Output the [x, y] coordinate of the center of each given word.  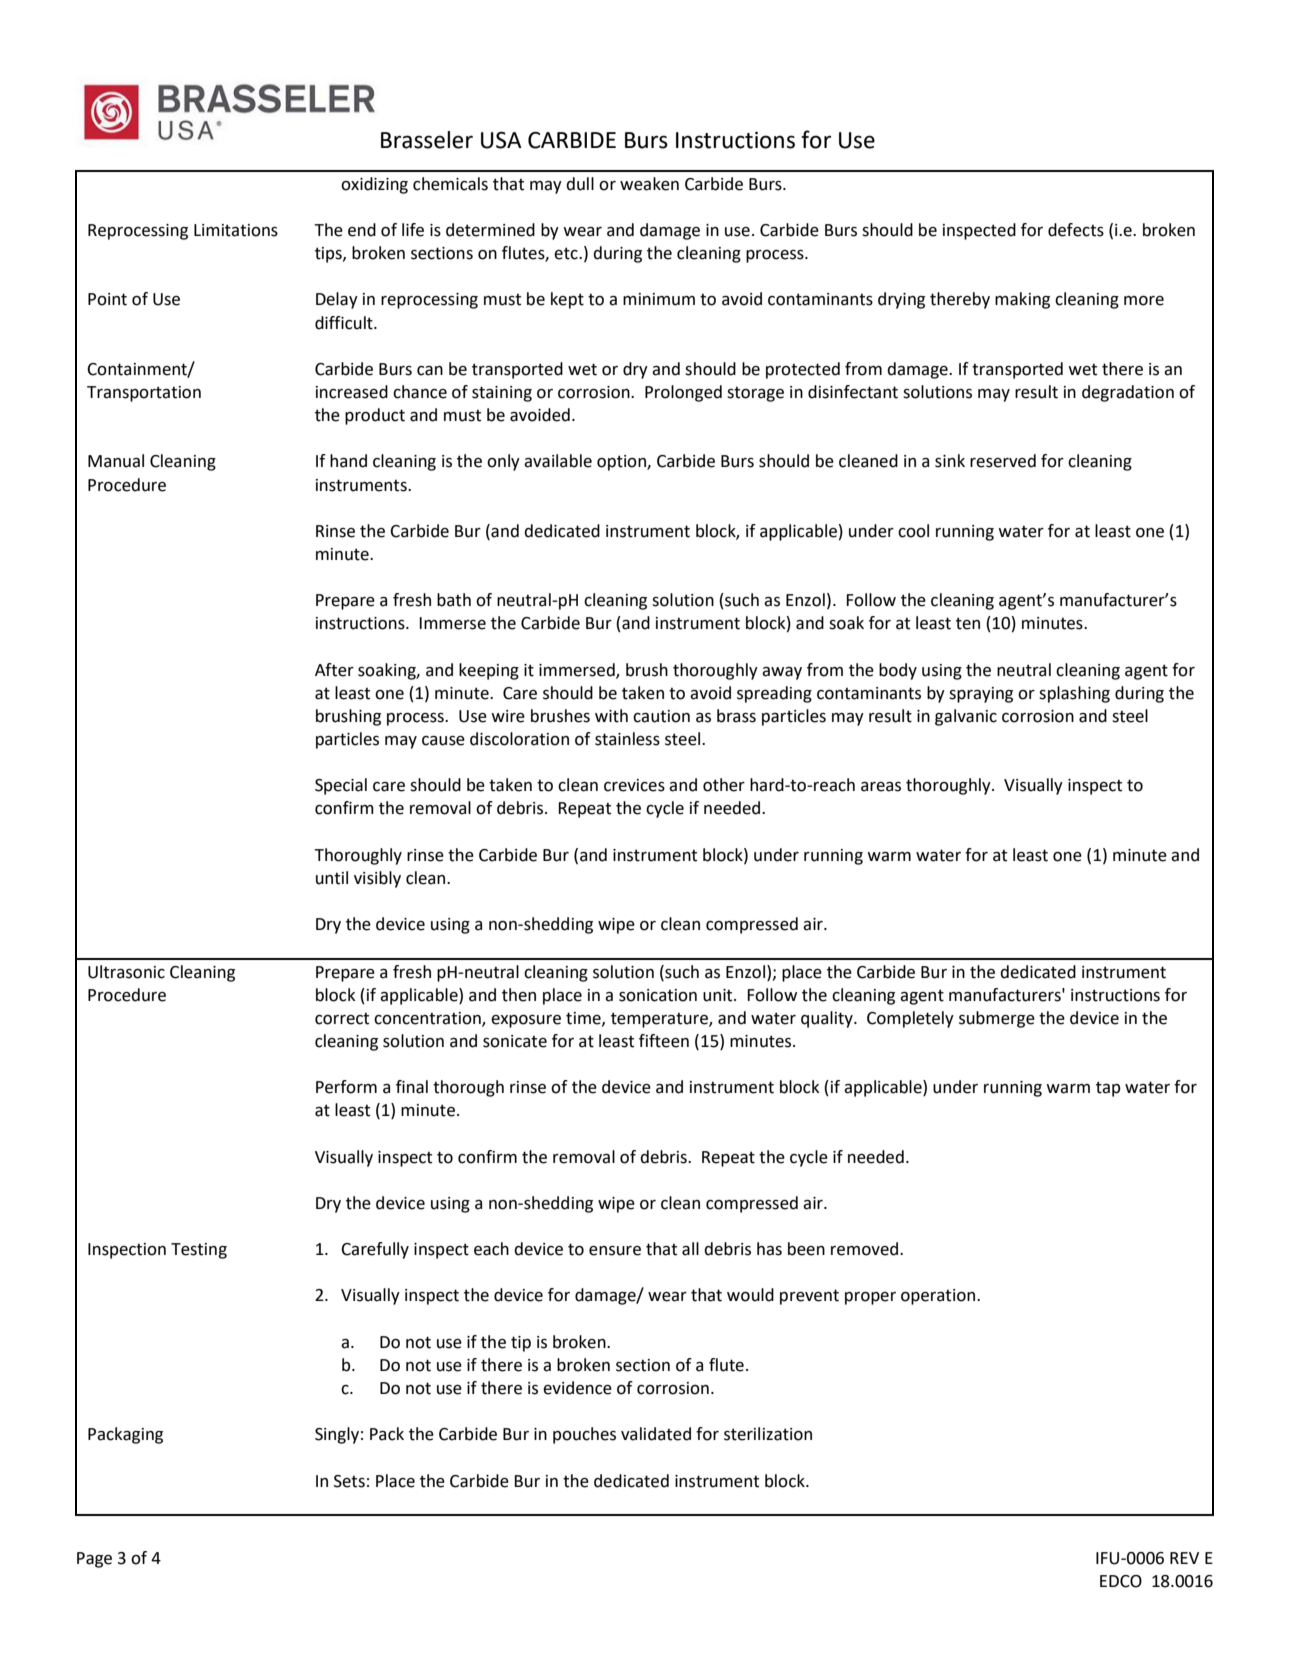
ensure [615, 1251]
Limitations [236, 230]
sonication [658, 995]
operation [939, 1297]
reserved [1003, 461]
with [611, 716]
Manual [116, 461]
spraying [981, 695]
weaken [649, 184]
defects [1076, 230]
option [622, 463]
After [334, 670]
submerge [997, 1019]
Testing [199, 1251]
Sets [349, 1481]
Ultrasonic [126, 972]
